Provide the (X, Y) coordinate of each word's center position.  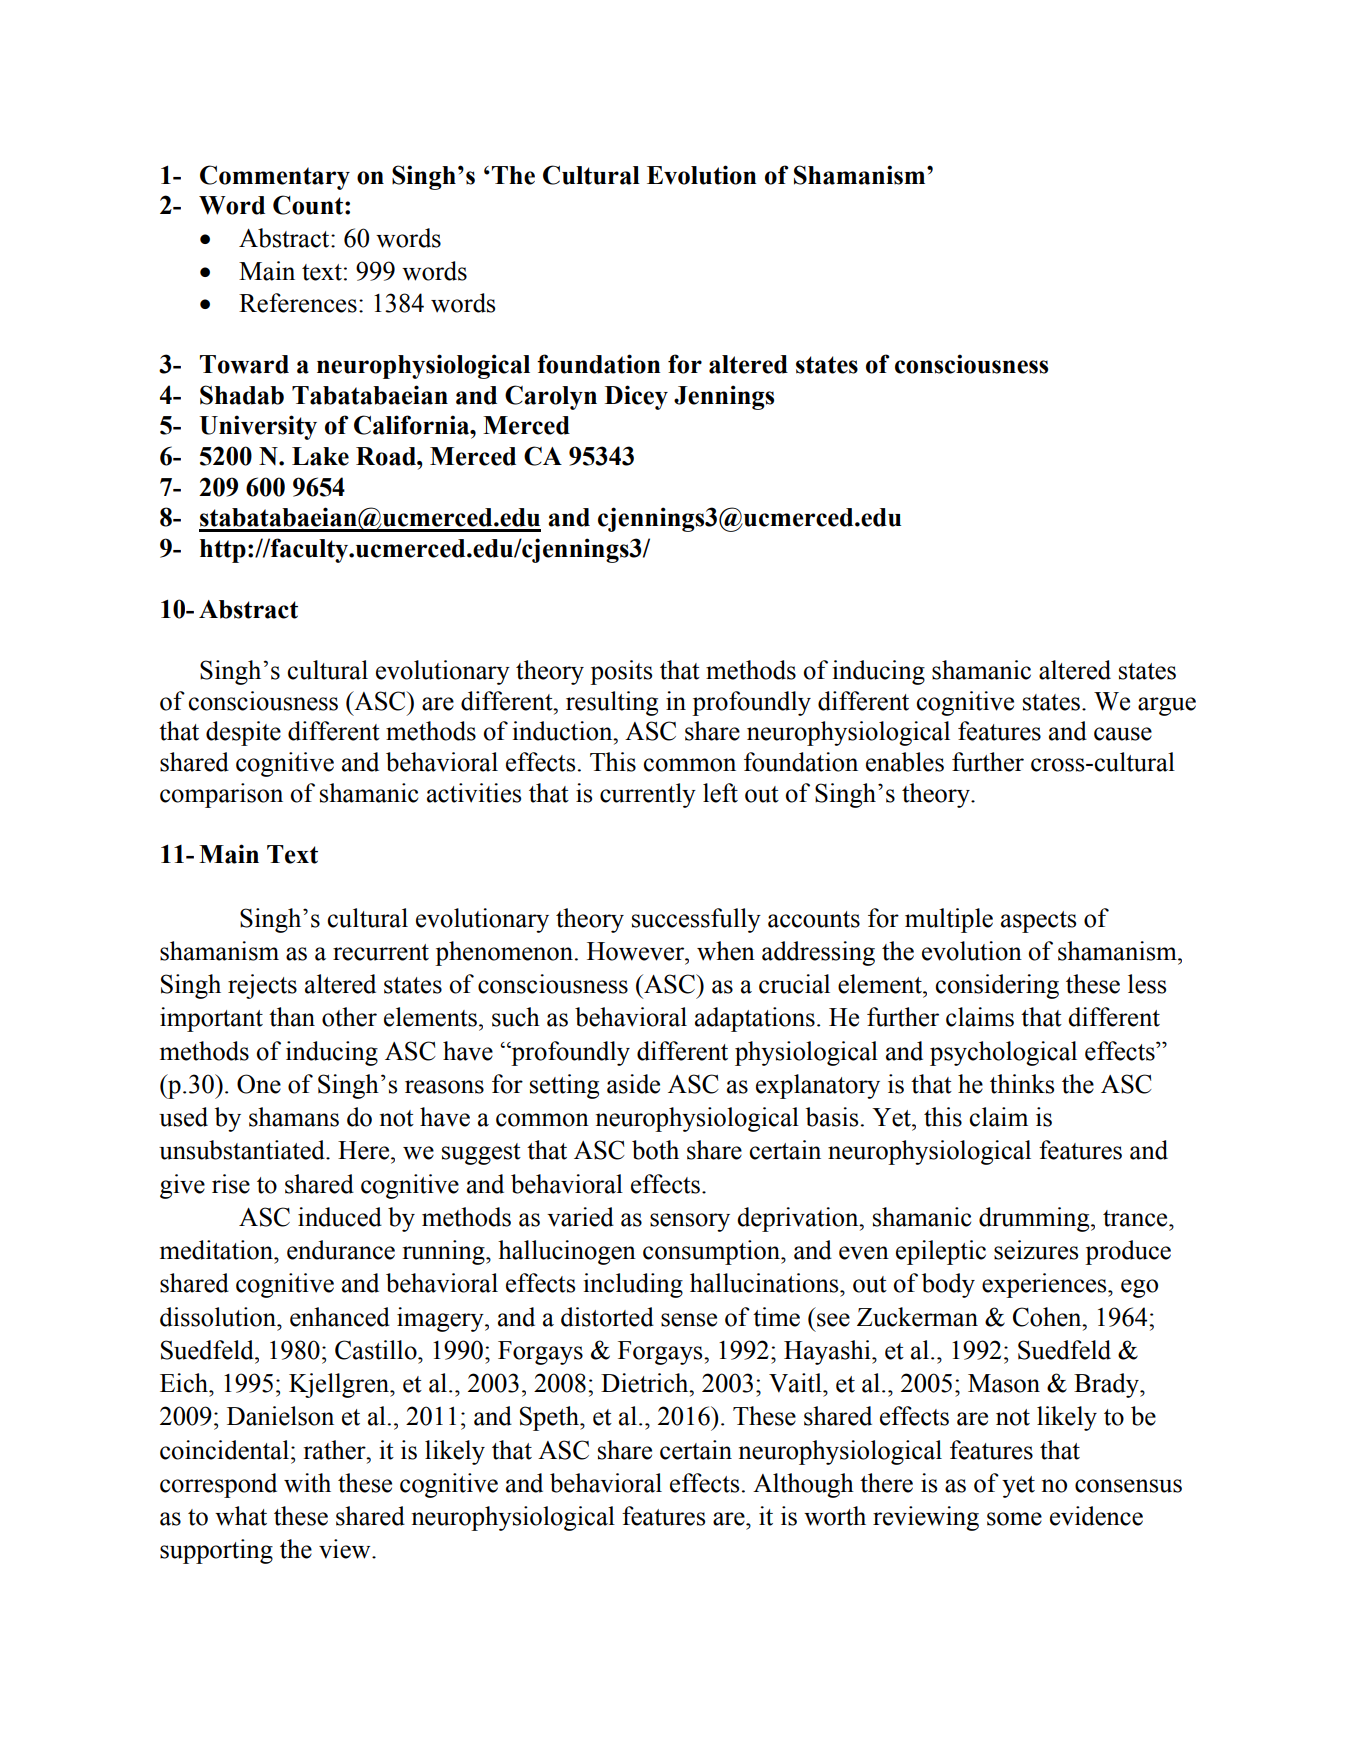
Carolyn (551, 397)
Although (803, 1485)
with (307, 1483)
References (298, 303)
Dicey (636, 397)
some (1014, 1519)
